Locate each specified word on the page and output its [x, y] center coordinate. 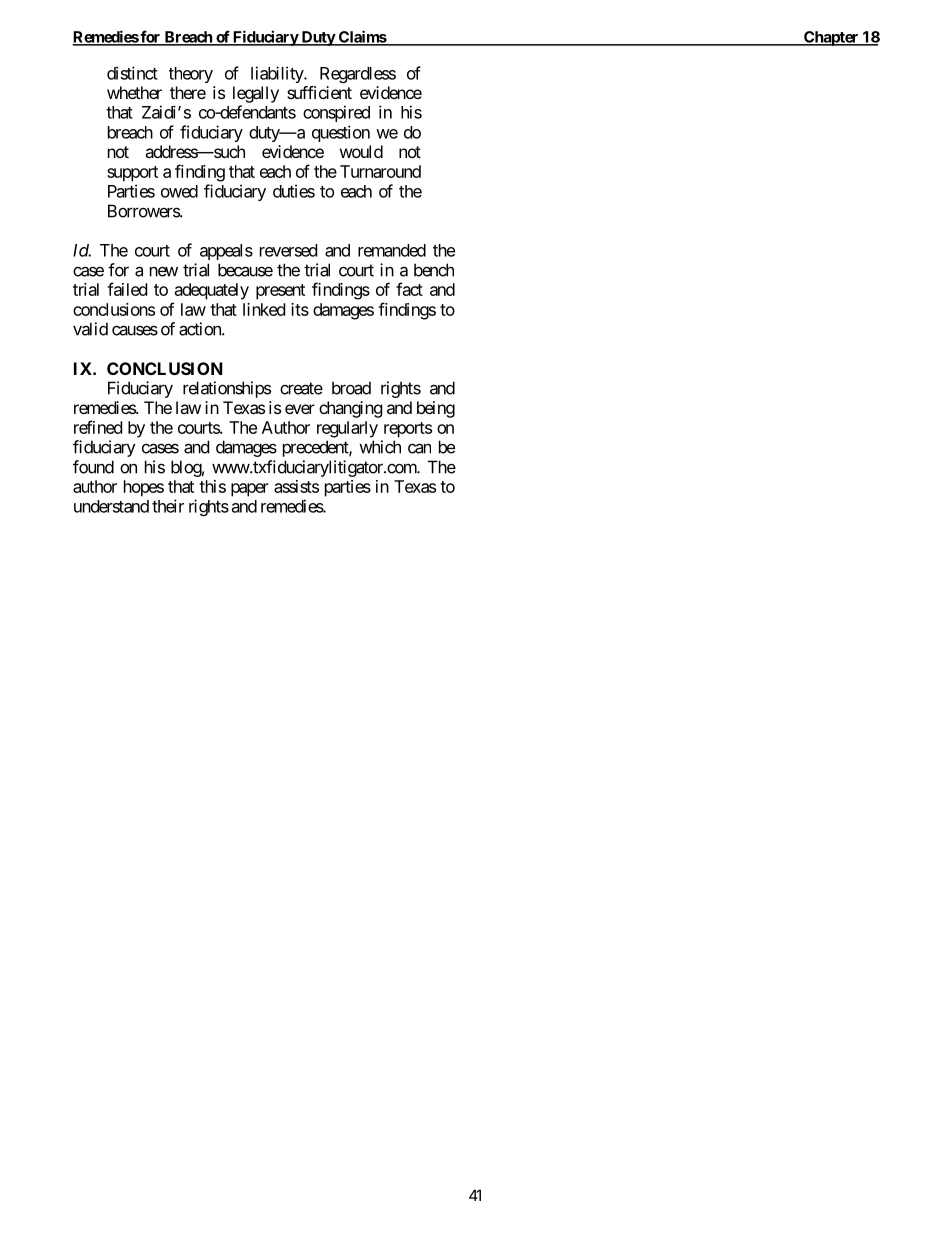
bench [434, 270]
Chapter [831, 38]
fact [409, 289]
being [436, 409]
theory [191, 75]
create [301, 388]
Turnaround [380, 171]
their [168, 506]
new [164, 271]
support [132, 174]
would [361, 151]
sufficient [319, 92]
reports [408, 430]
